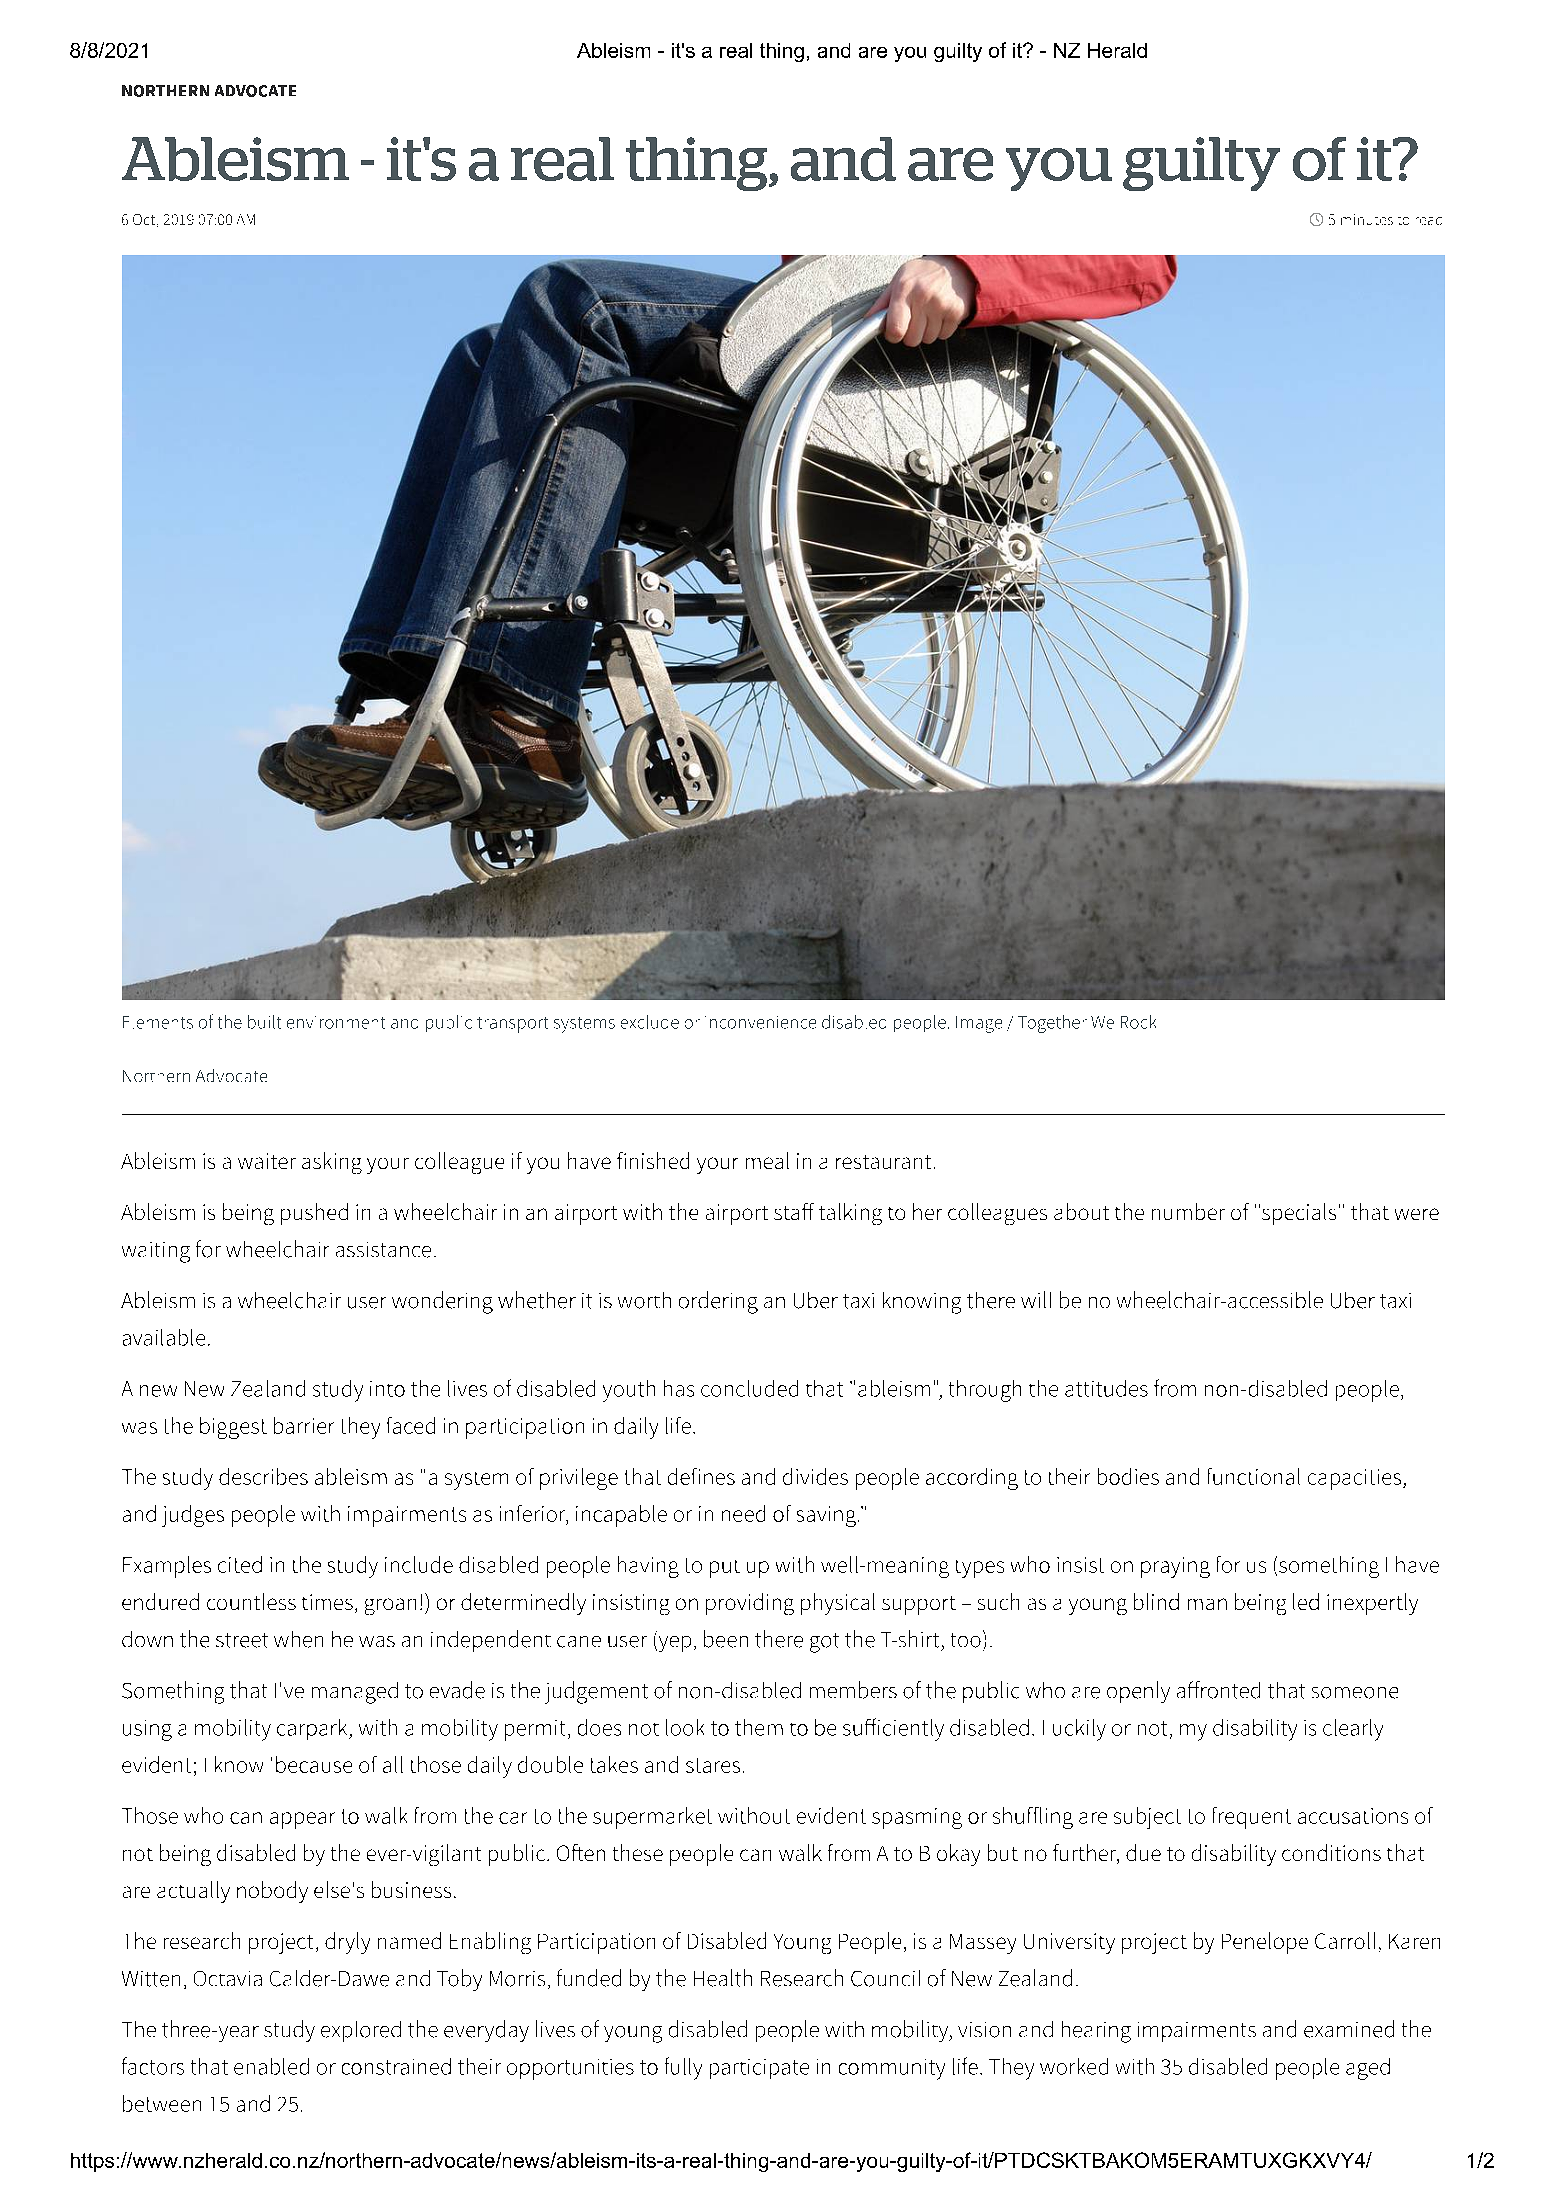  I want to click on into, so click(387, 1389).
